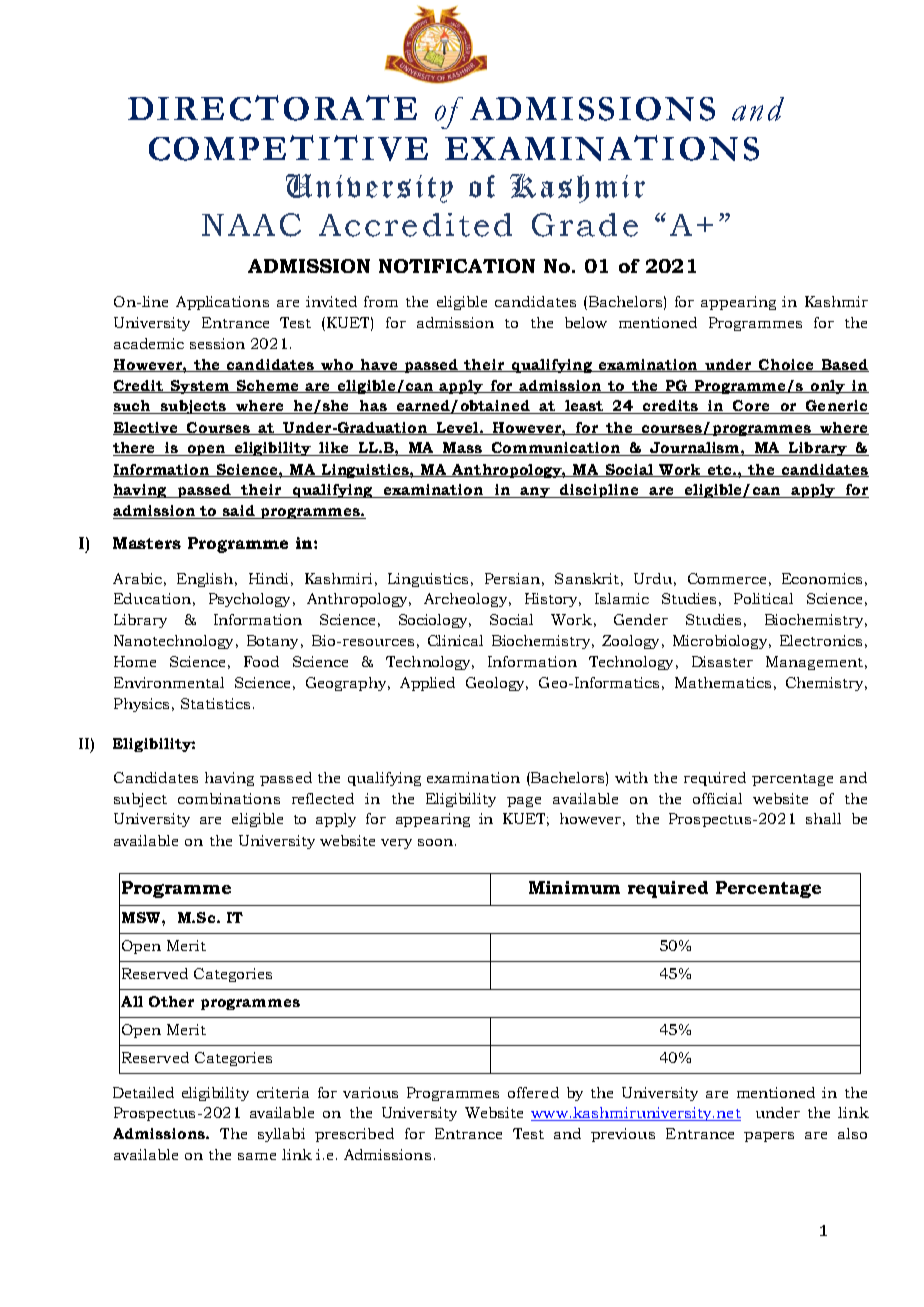 Image resolution: width=924 pixels, height=1307 pixels. What do you see at coordinates (751, 407) in the screenshot?
I see `Core` at bounding box center [751, 407].
